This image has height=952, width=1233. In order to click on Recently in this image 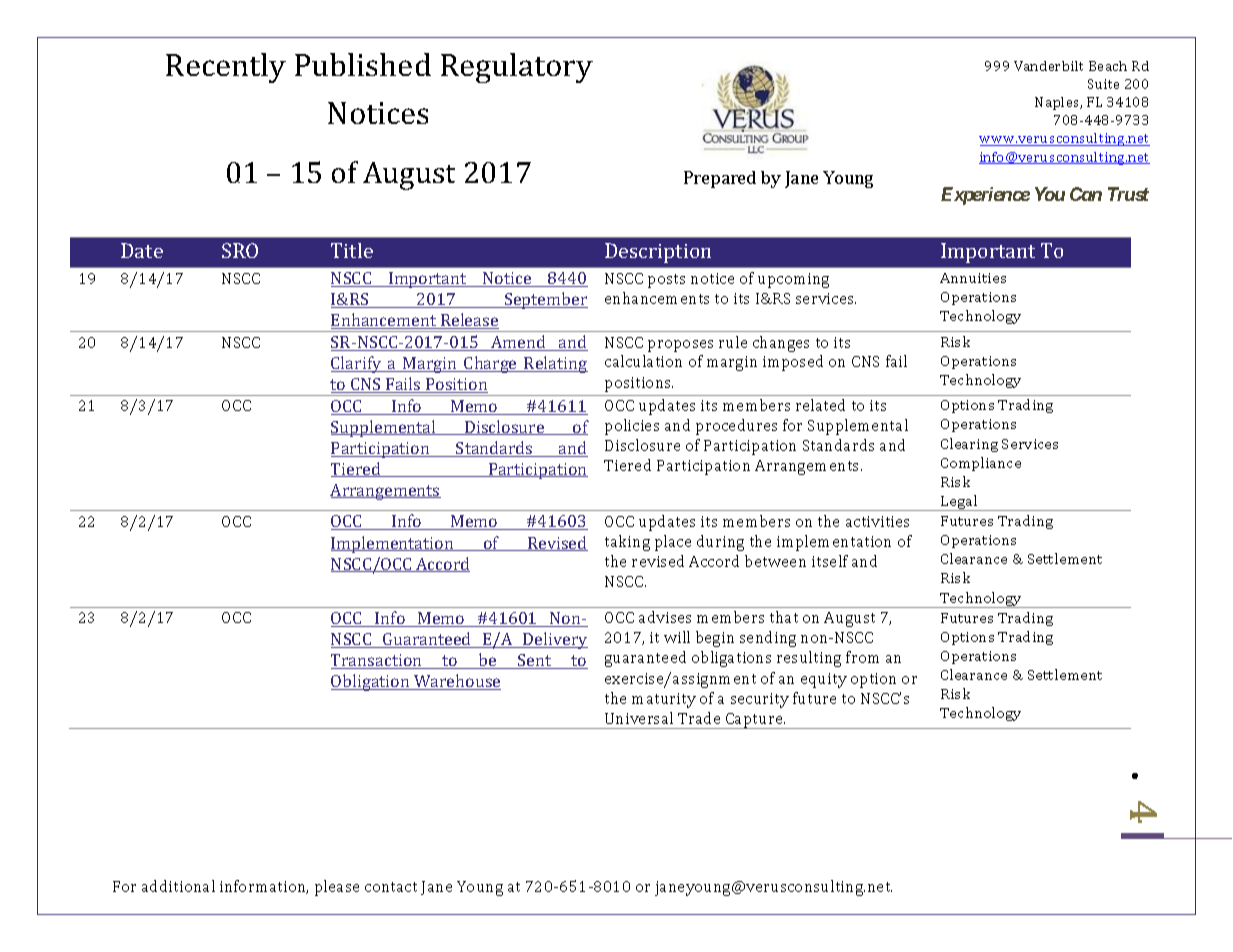, I will do `click(226, 68)`.
